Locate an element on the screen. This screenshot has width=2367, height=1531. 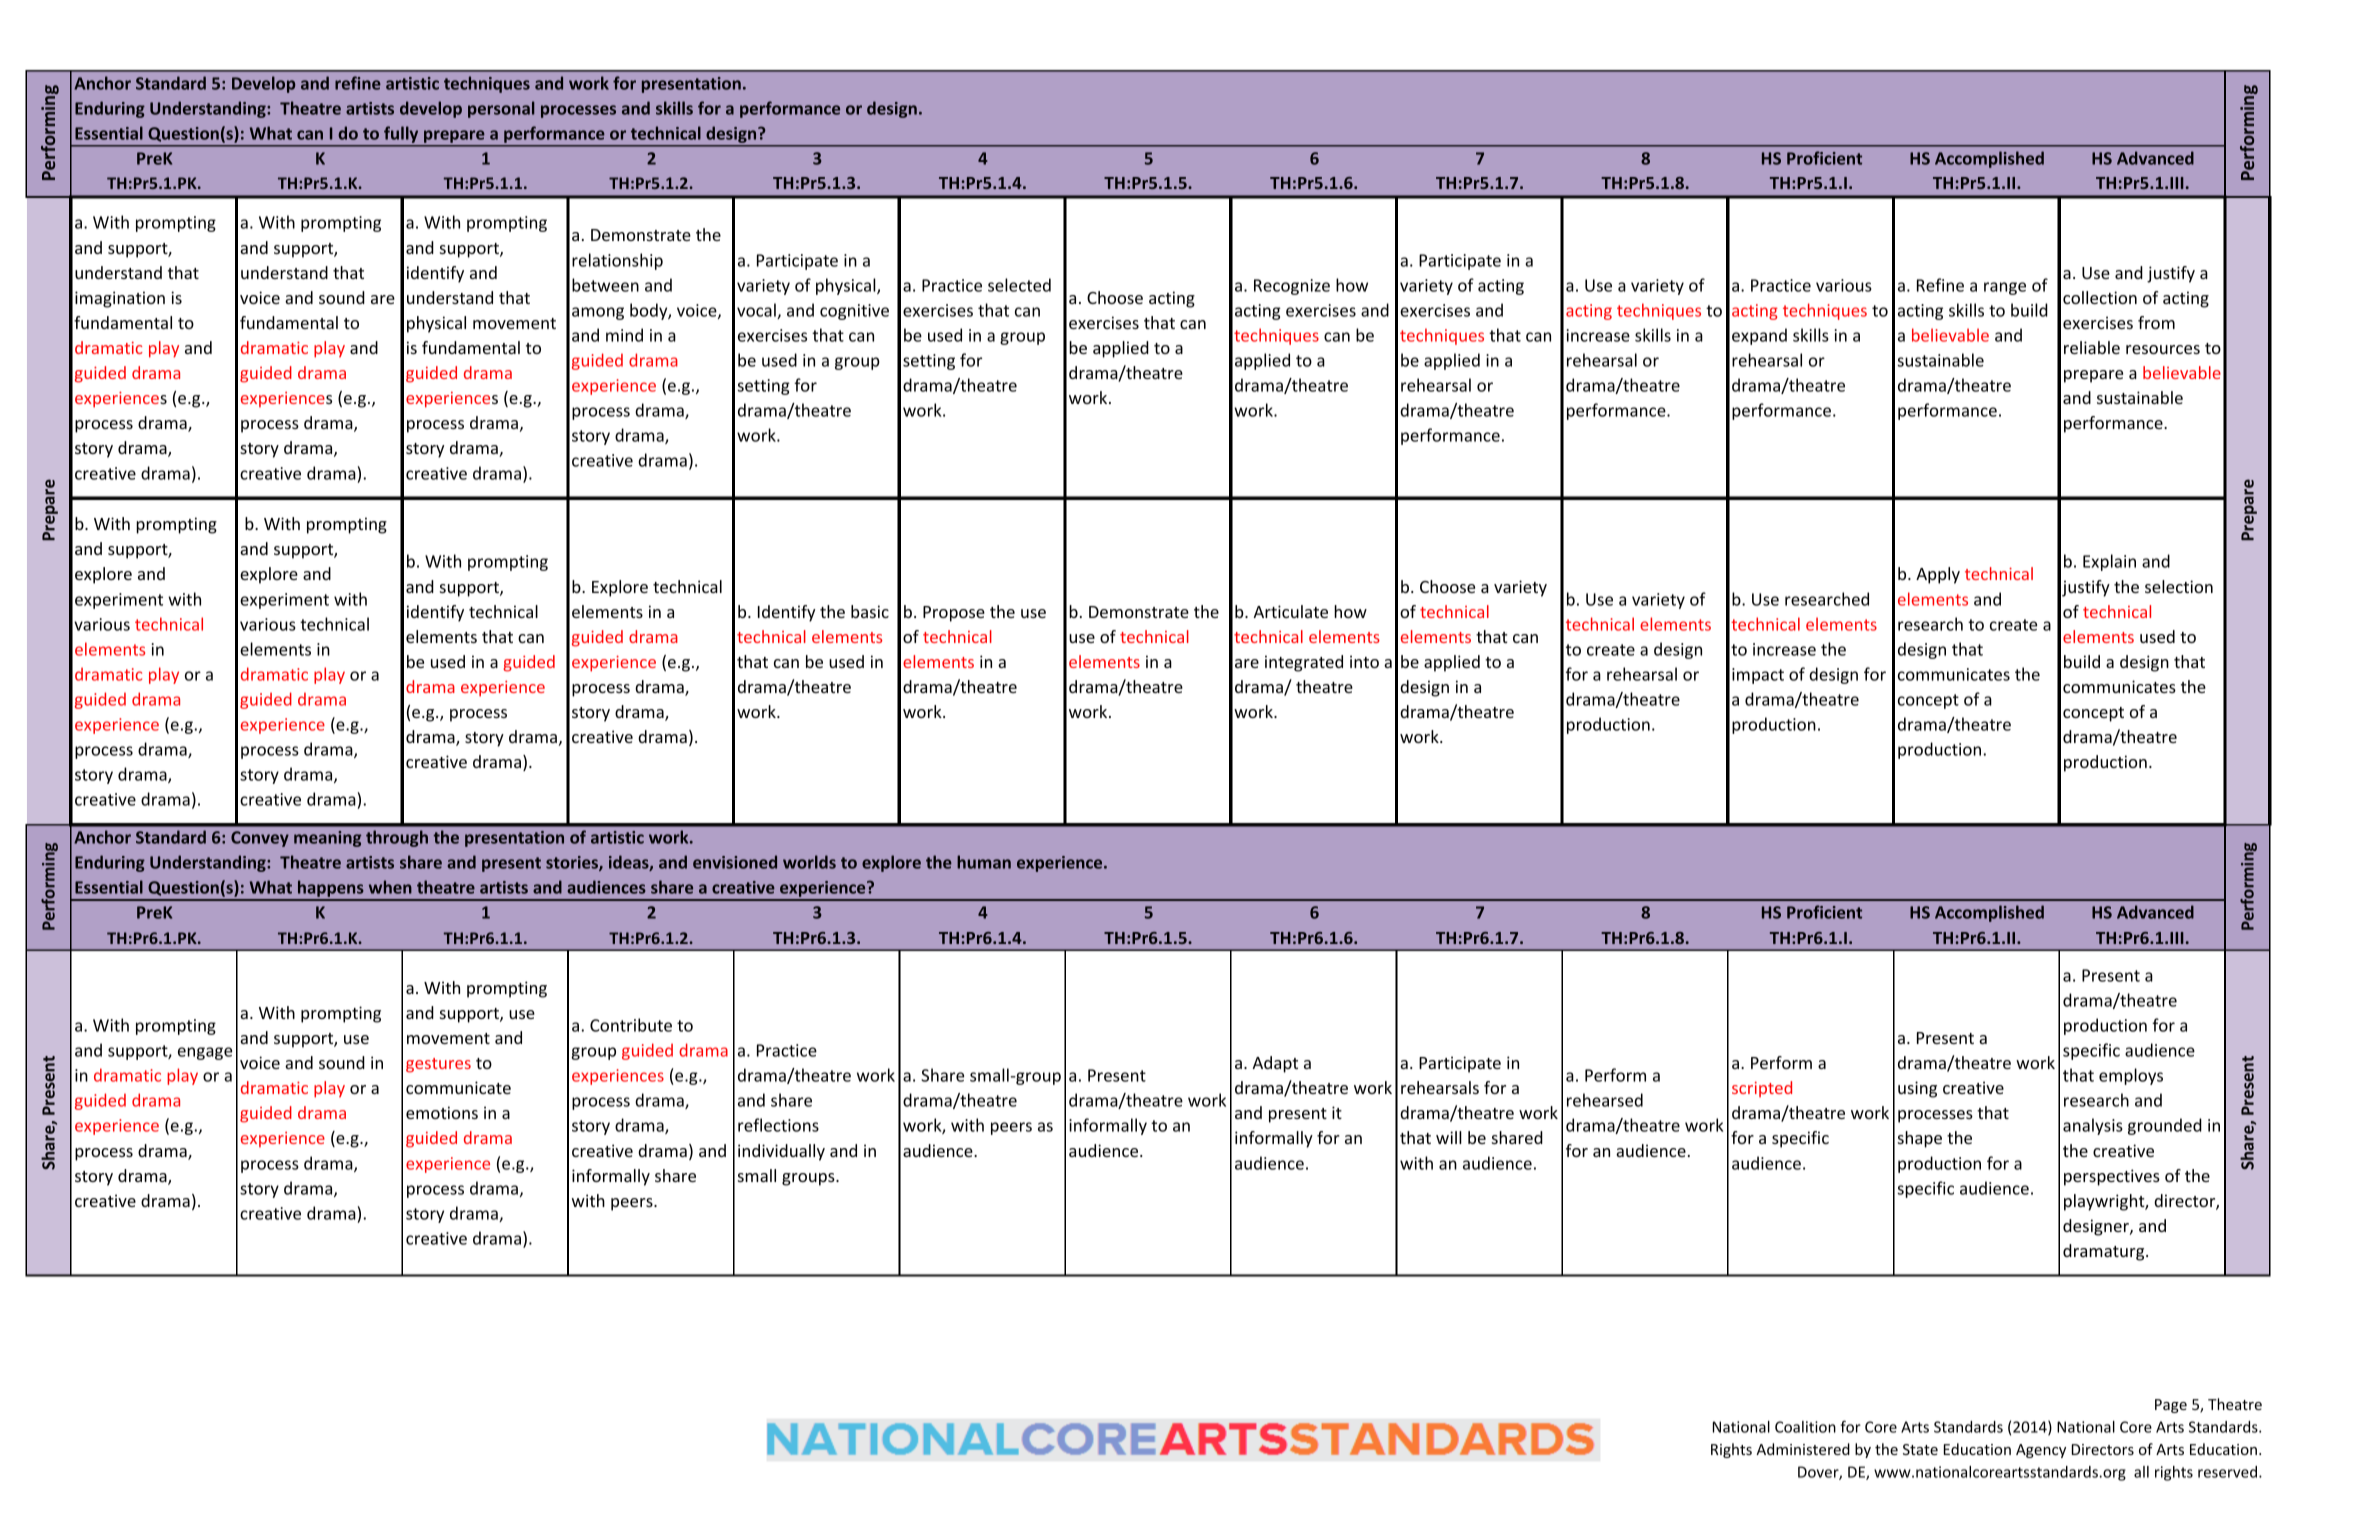
Administered is located at coordinates (1803, 1449).
